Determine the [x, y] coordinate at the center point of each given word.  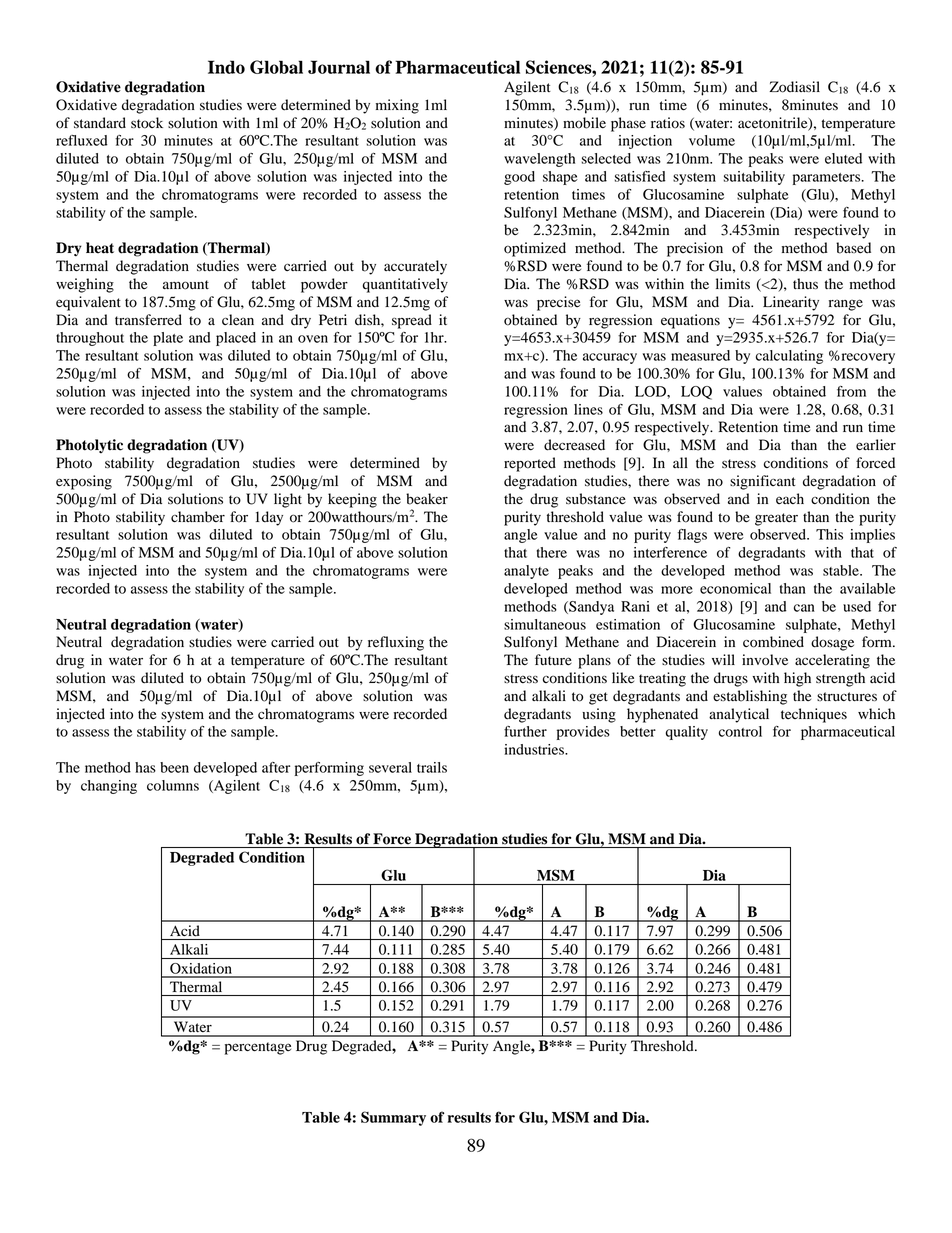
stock [147, 123]
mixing [397, 106]
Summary [393, 1118]
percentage [258, 1048]
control [740, 731]
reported [530, 464]
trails [432, 767]
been [174, 767]
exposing [84, 482]
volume [712, 140]
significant [763, 482]
